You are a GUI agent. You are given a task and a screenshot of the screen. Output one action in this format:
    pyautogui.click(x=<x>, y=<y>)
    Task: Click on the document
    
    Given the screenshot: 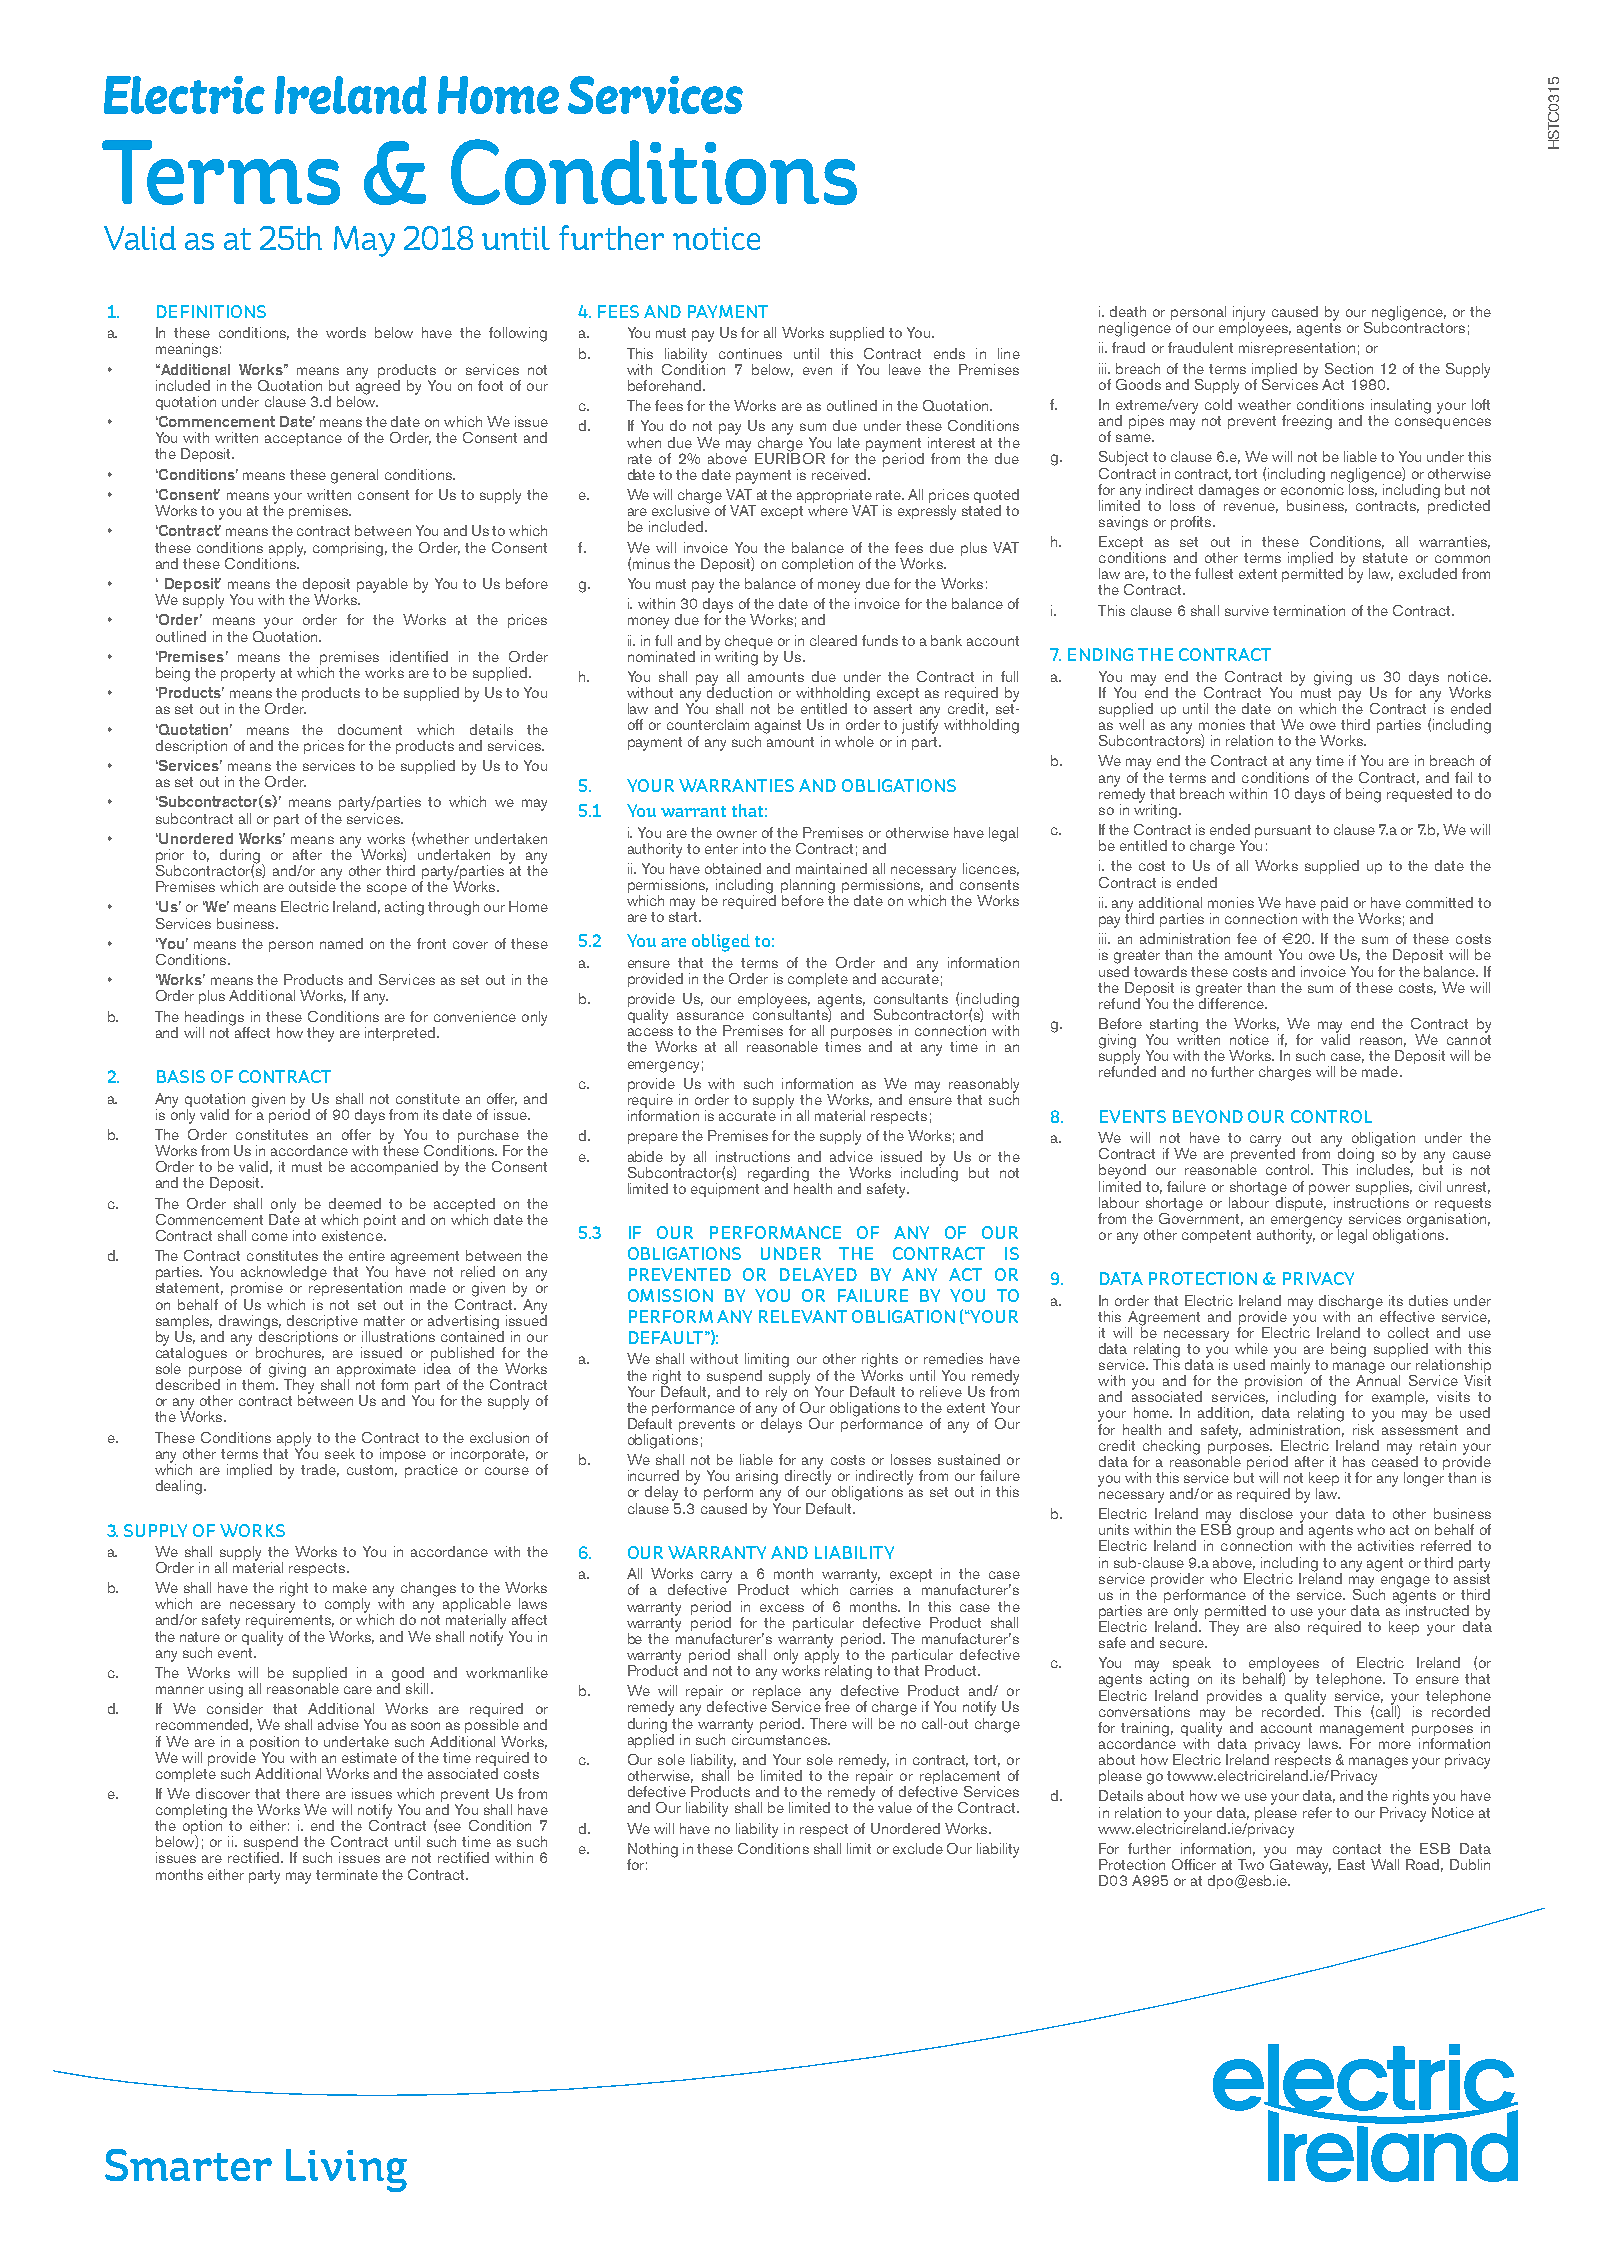 What is the action you would take?
    pyautogui.click(x=370, y=729)
